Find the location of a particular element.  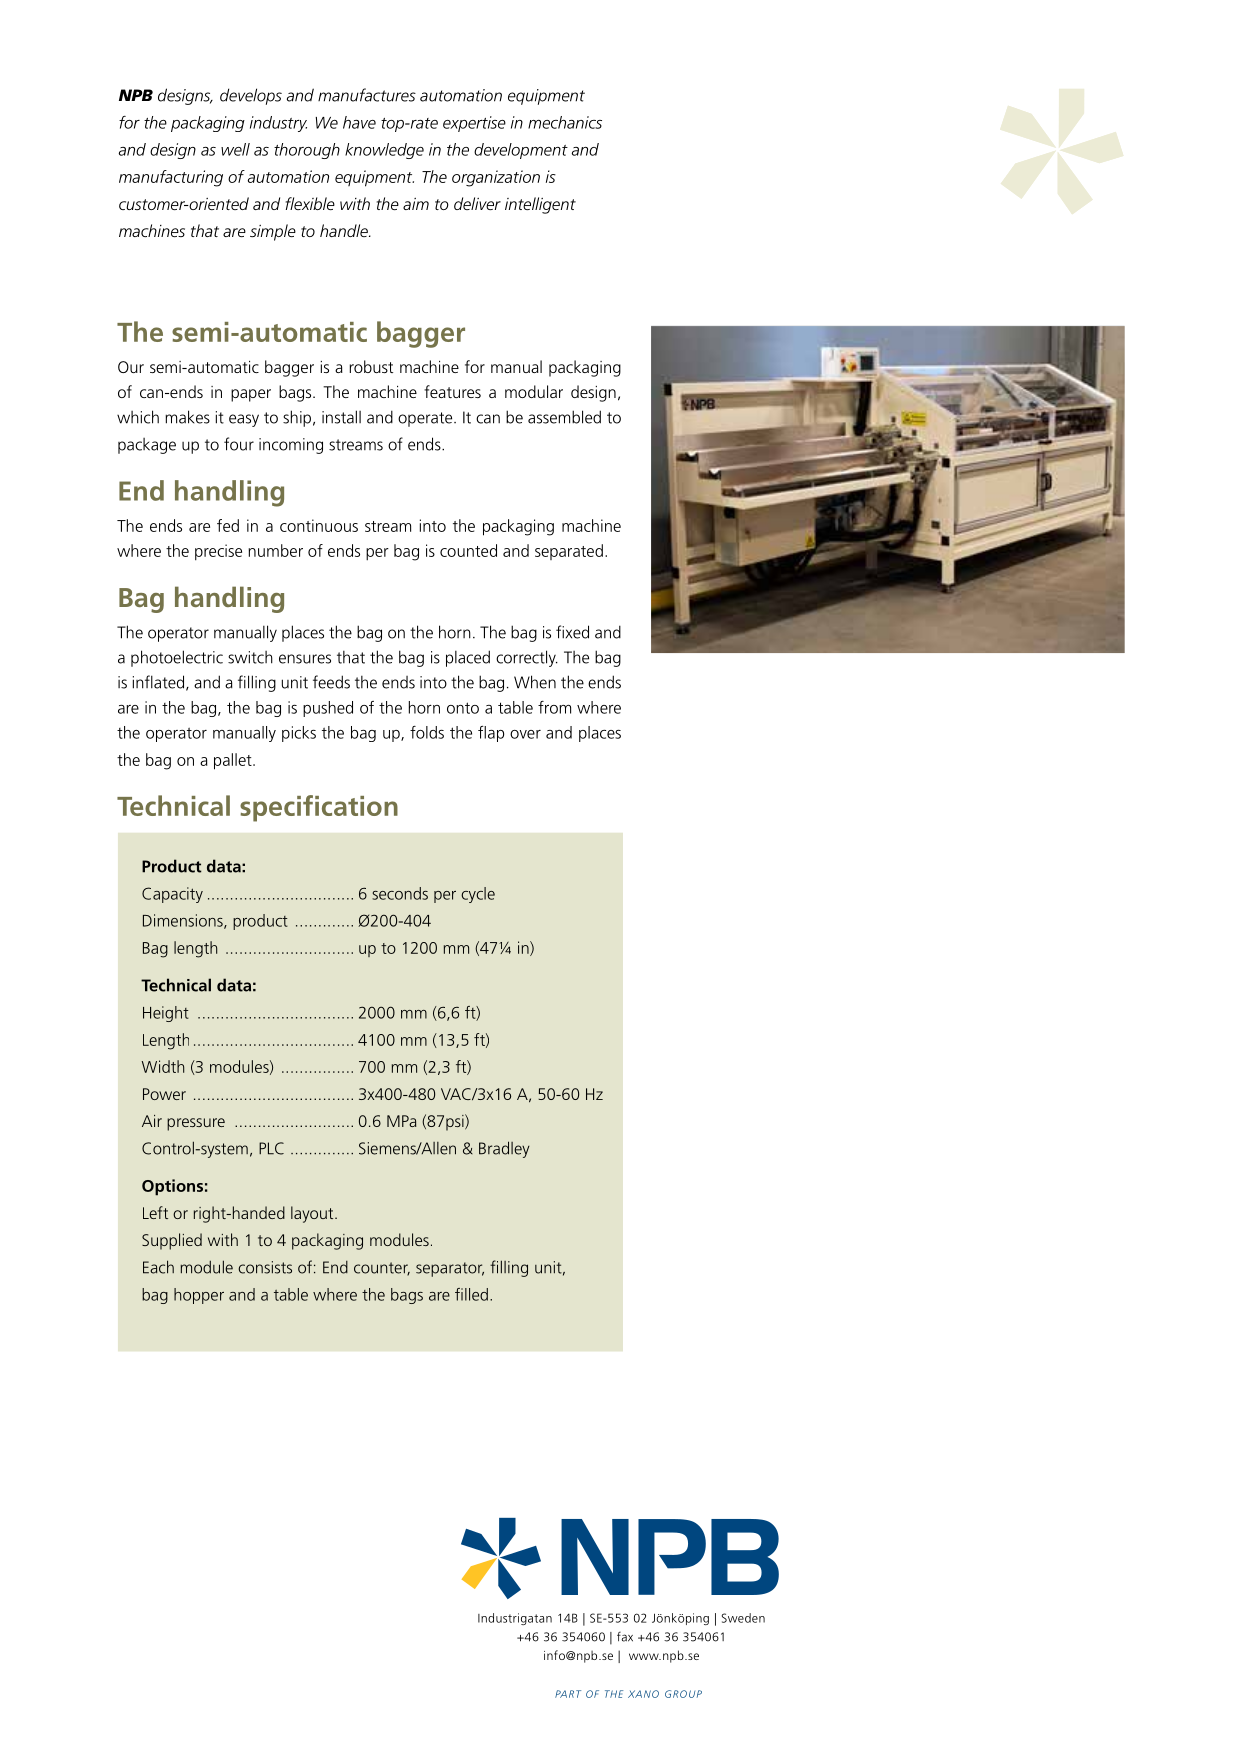

expertise is located at coordinates (474, 124).
